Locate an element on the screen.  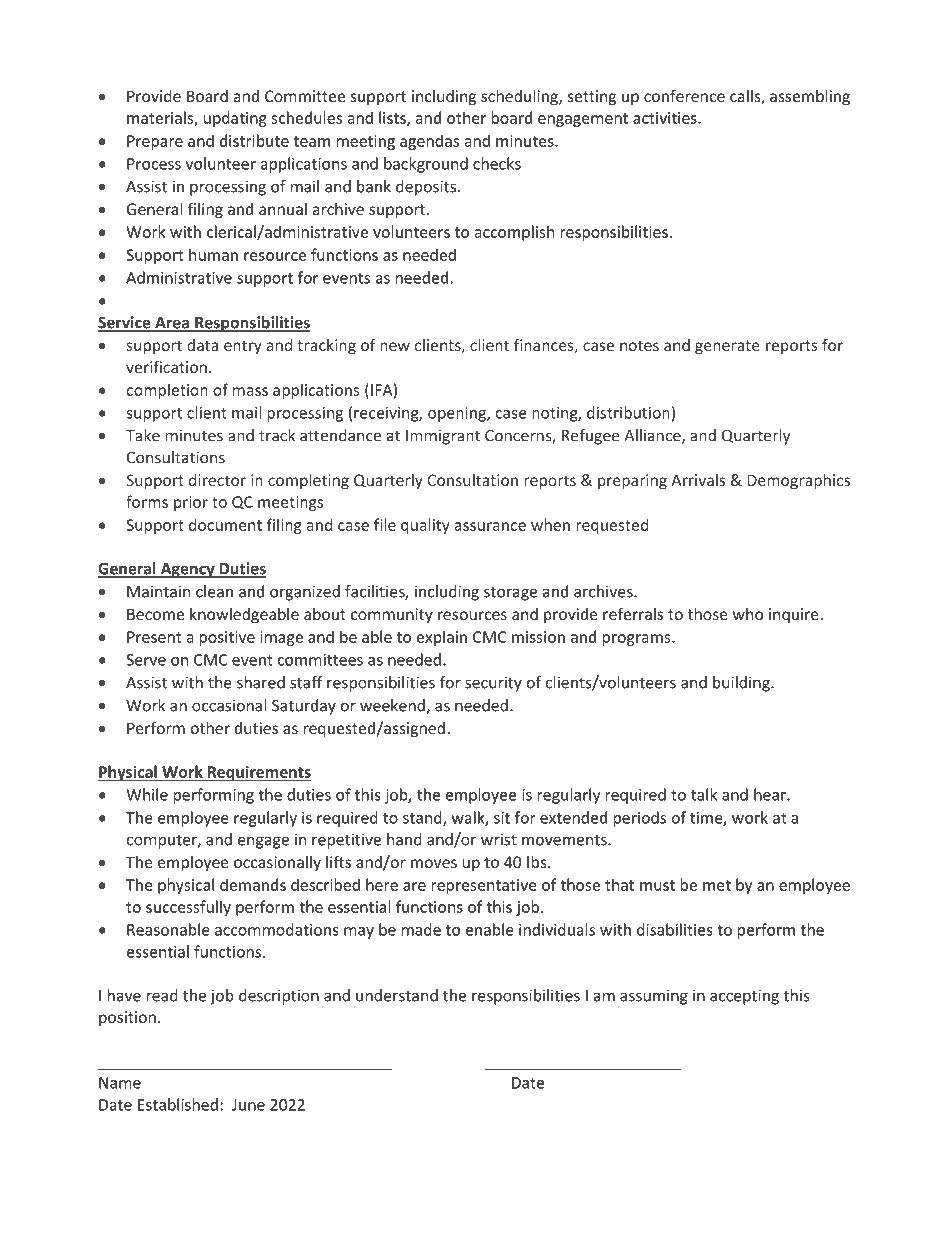
made is located at coordinates (421, 929).
